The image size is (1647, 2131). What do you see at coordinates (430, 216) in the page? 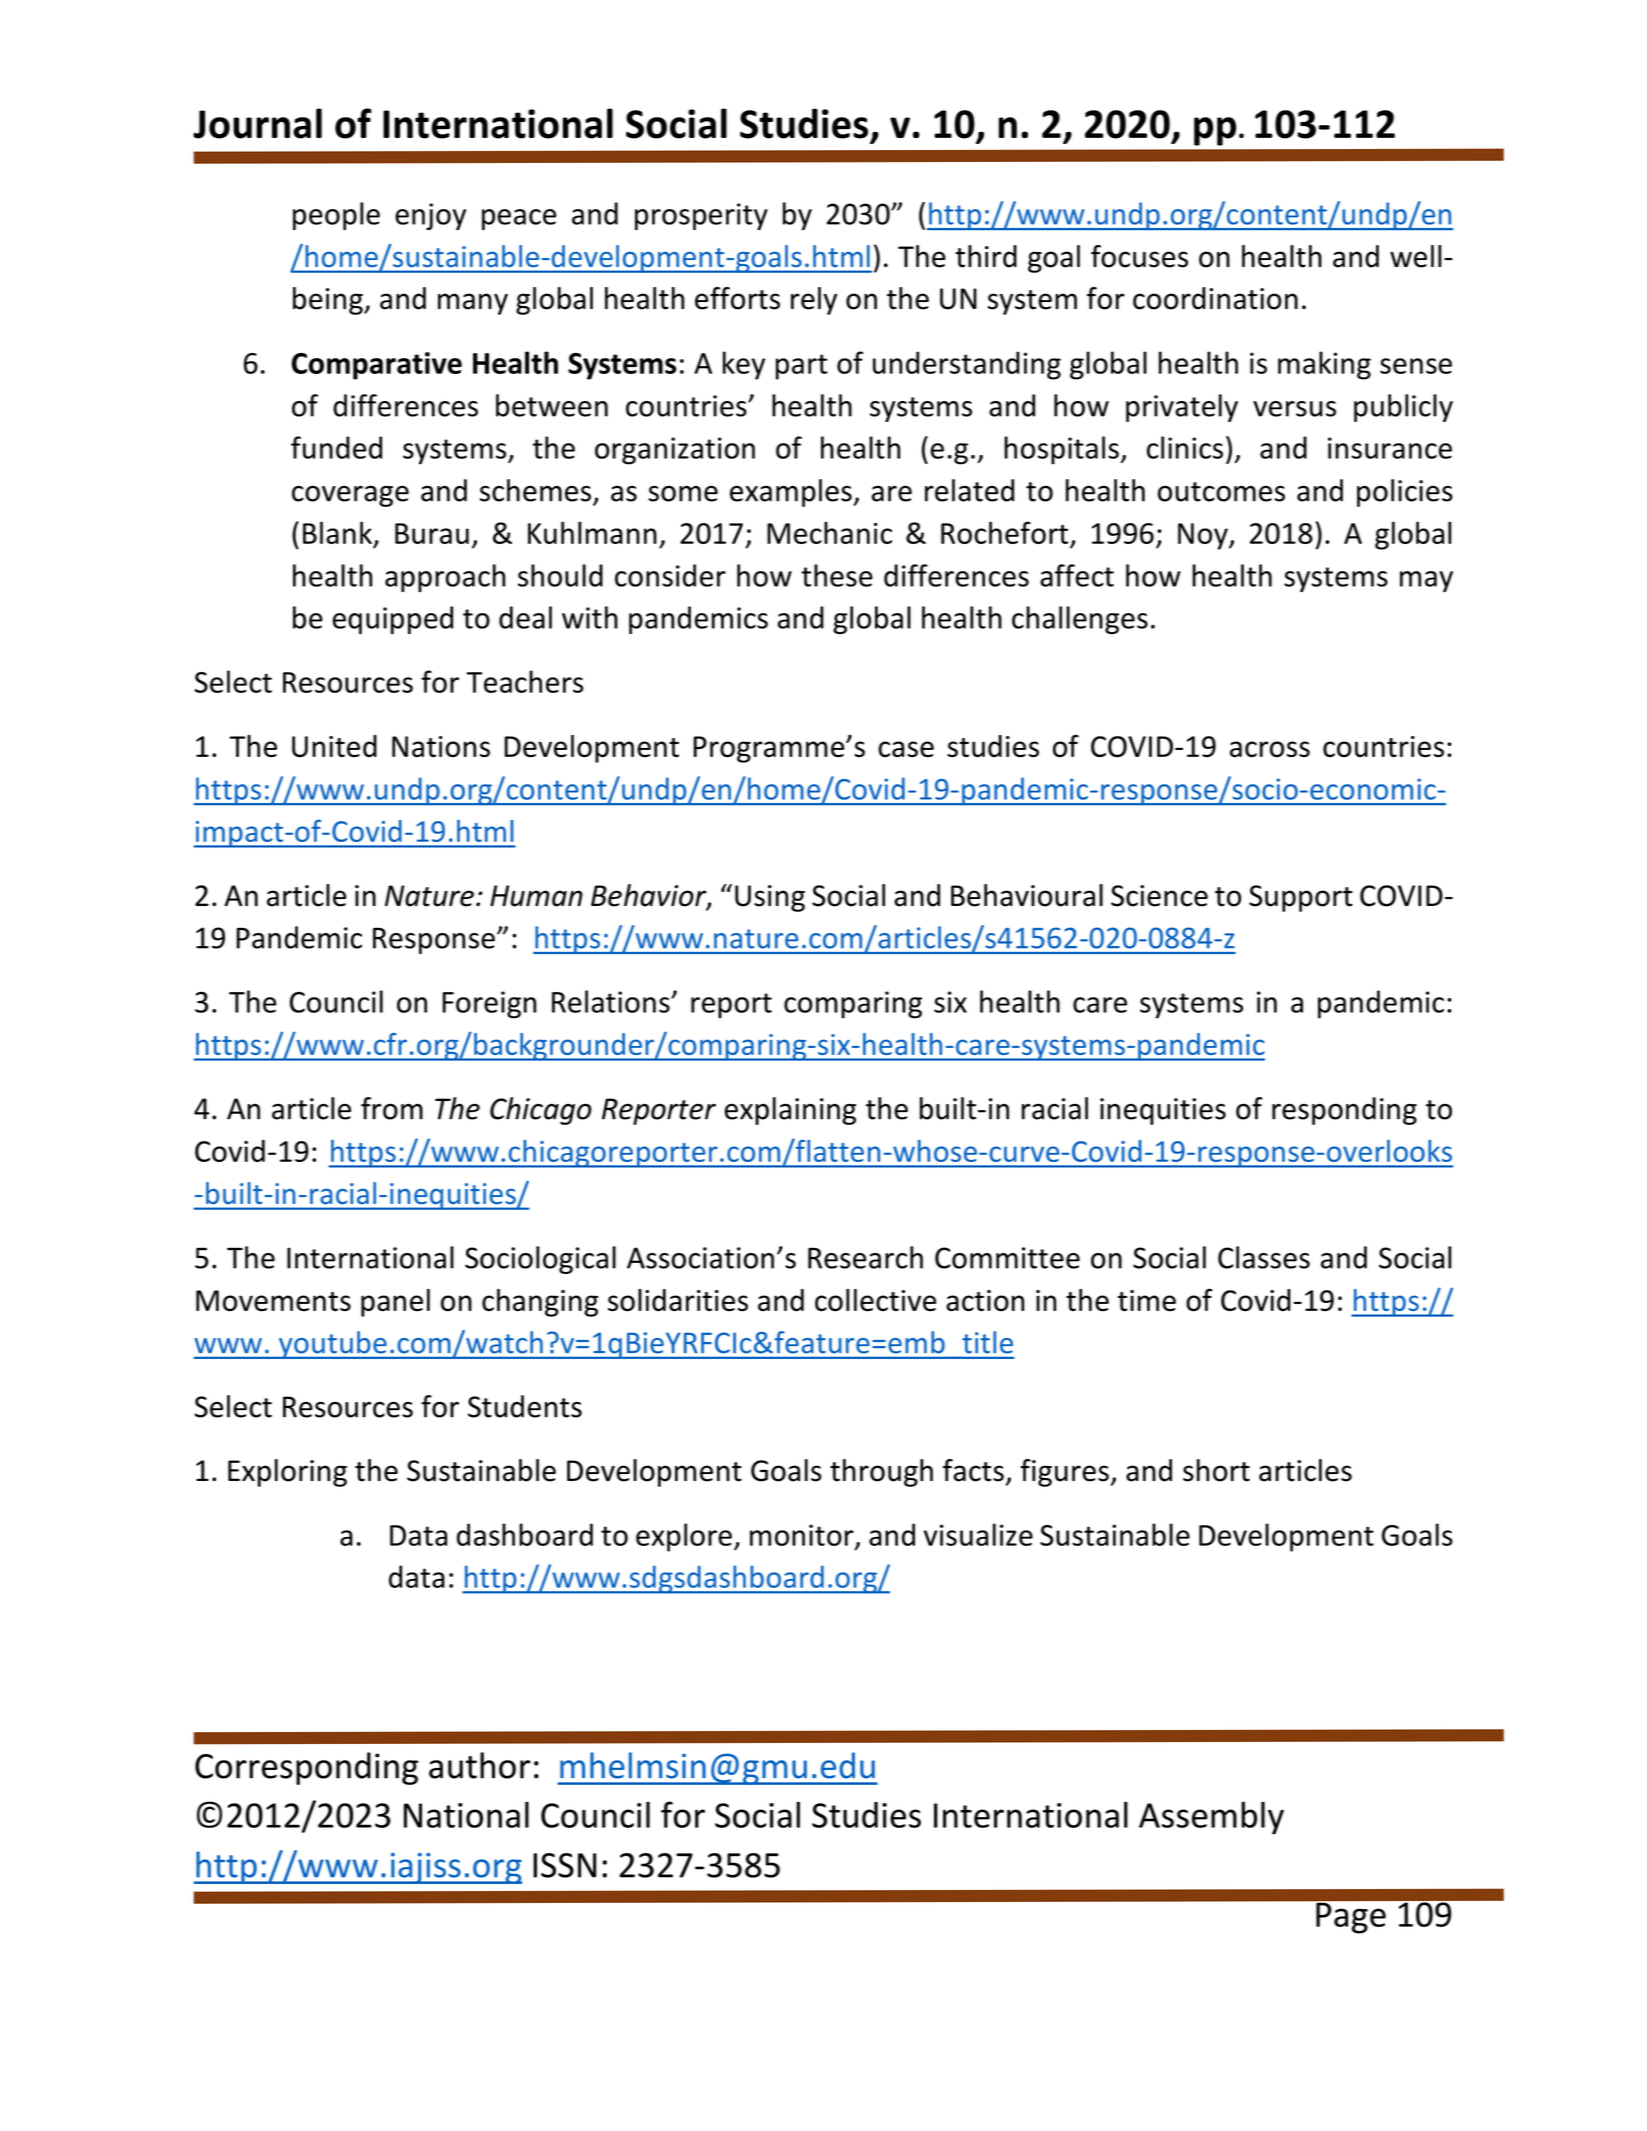
I see `enjoy` at bounding box center [430, 216].
